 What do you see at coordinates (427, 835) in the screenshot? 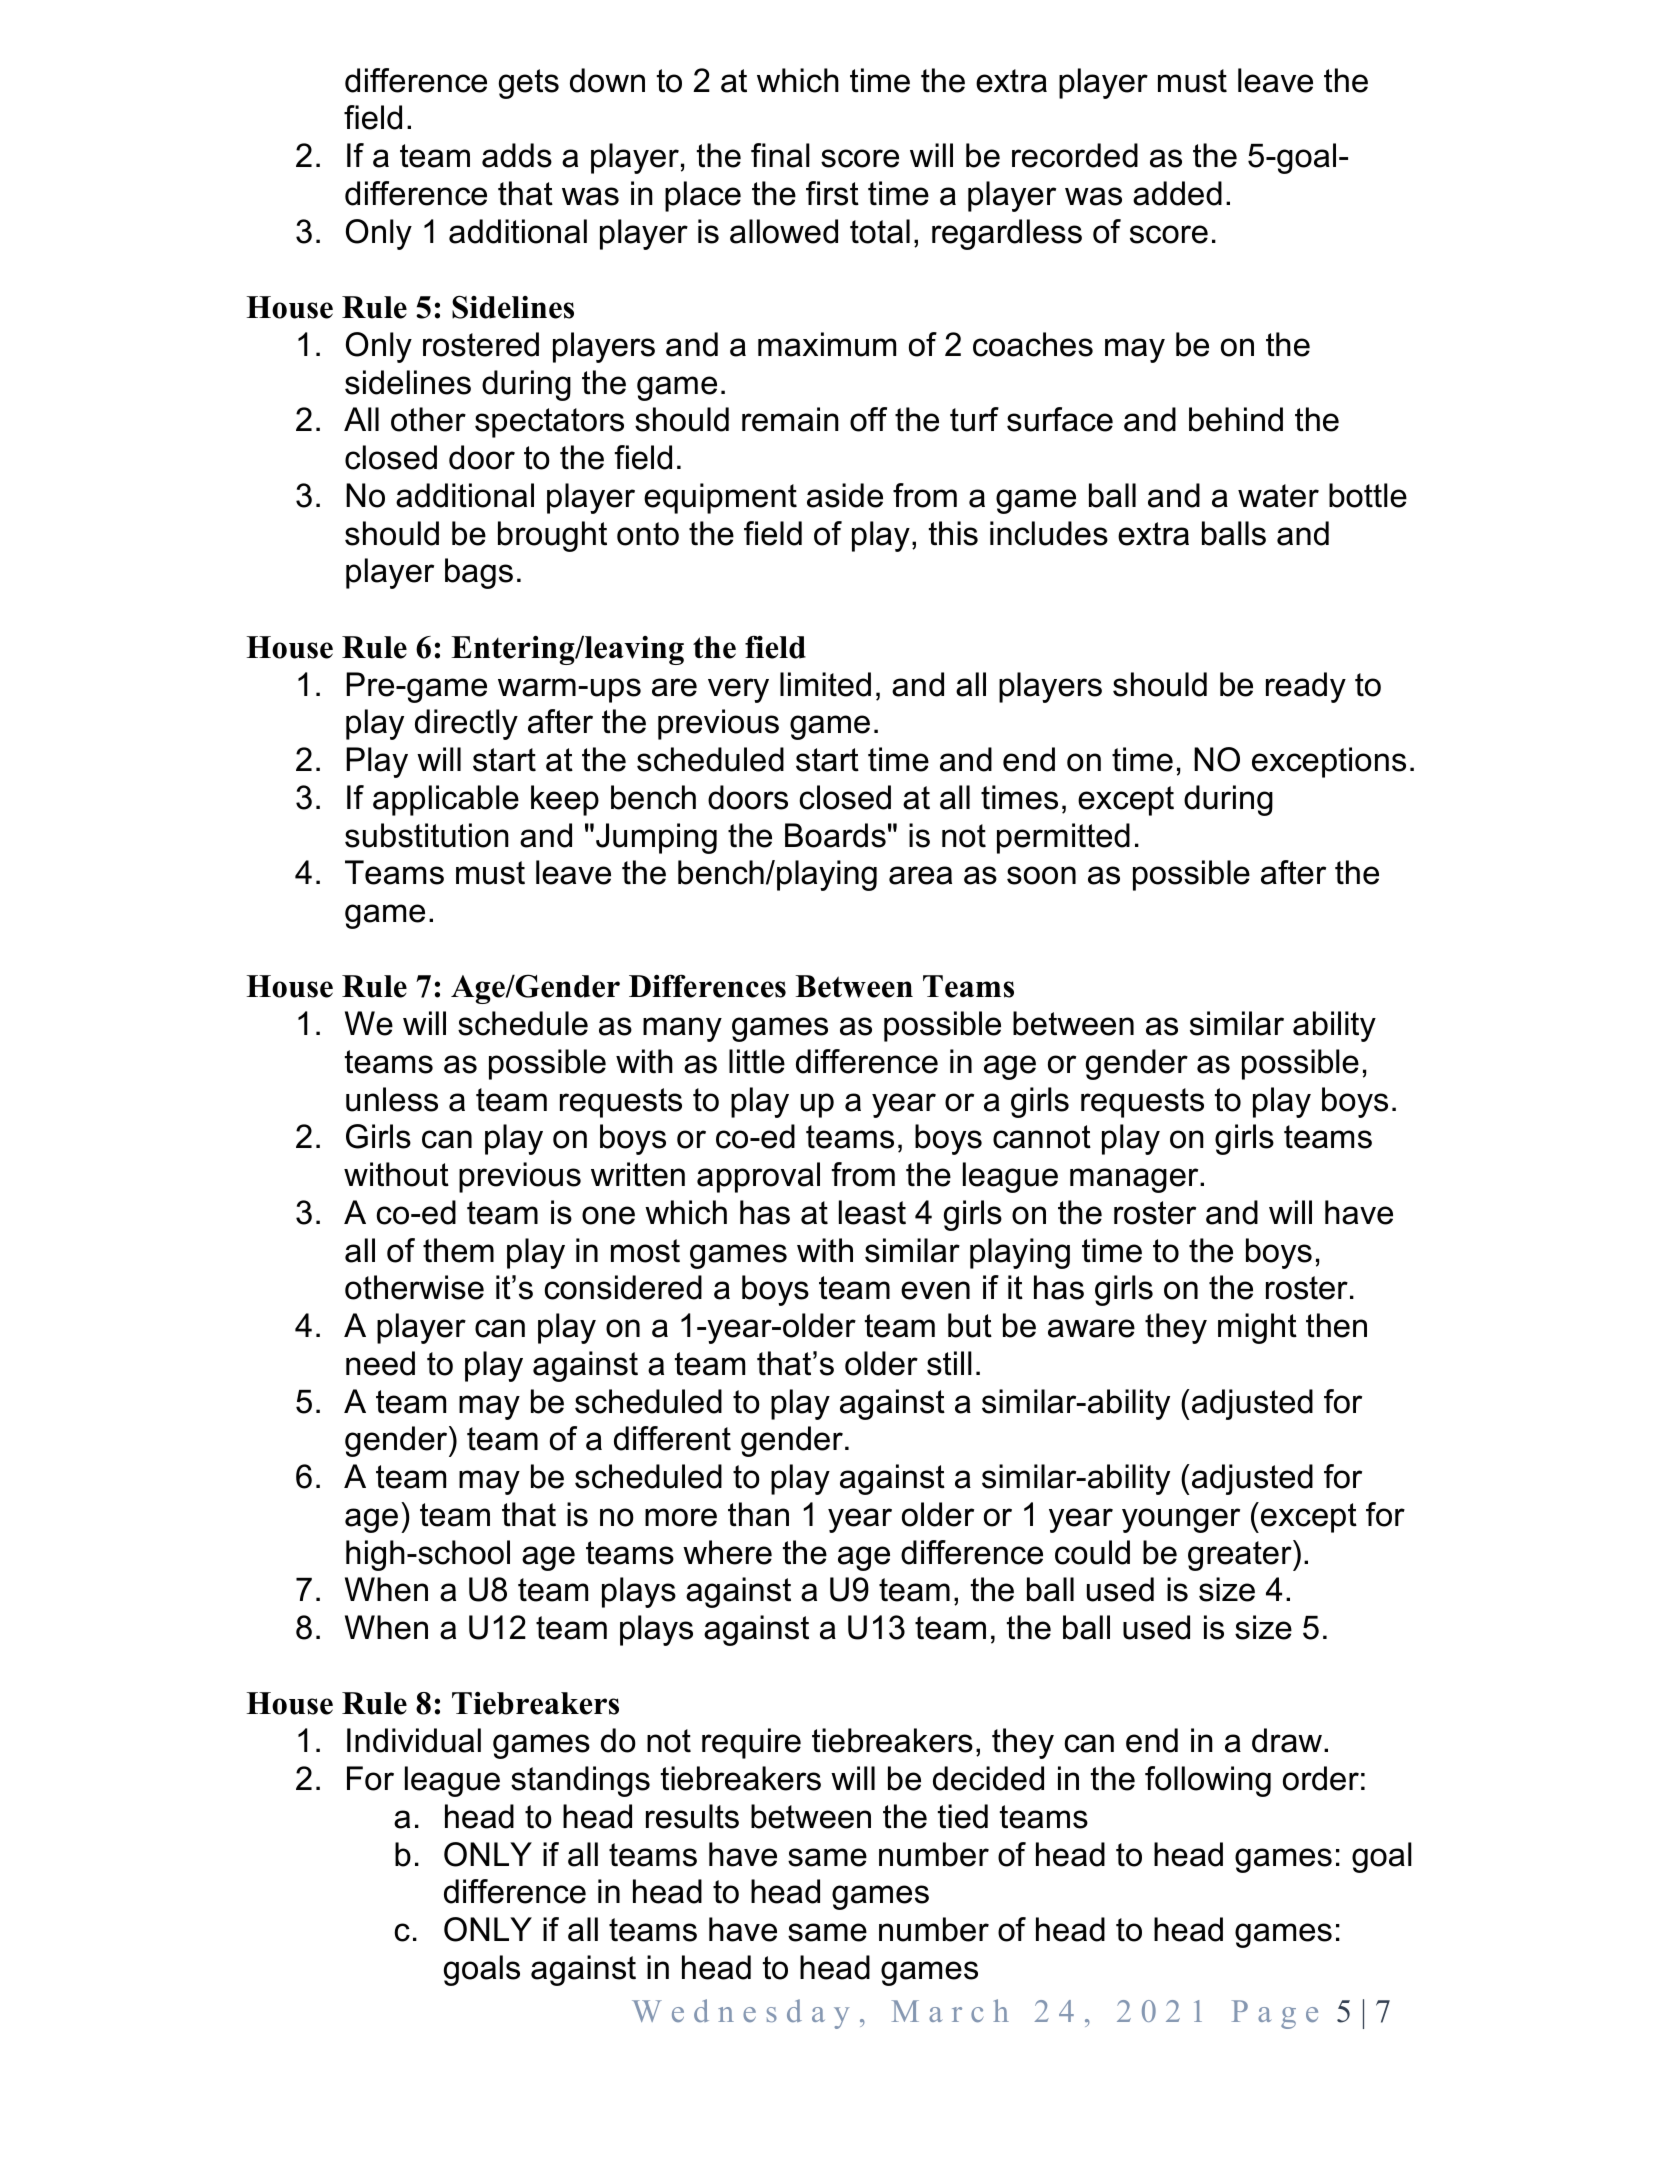
I see `substitution` at bounding box center [427, 835].
